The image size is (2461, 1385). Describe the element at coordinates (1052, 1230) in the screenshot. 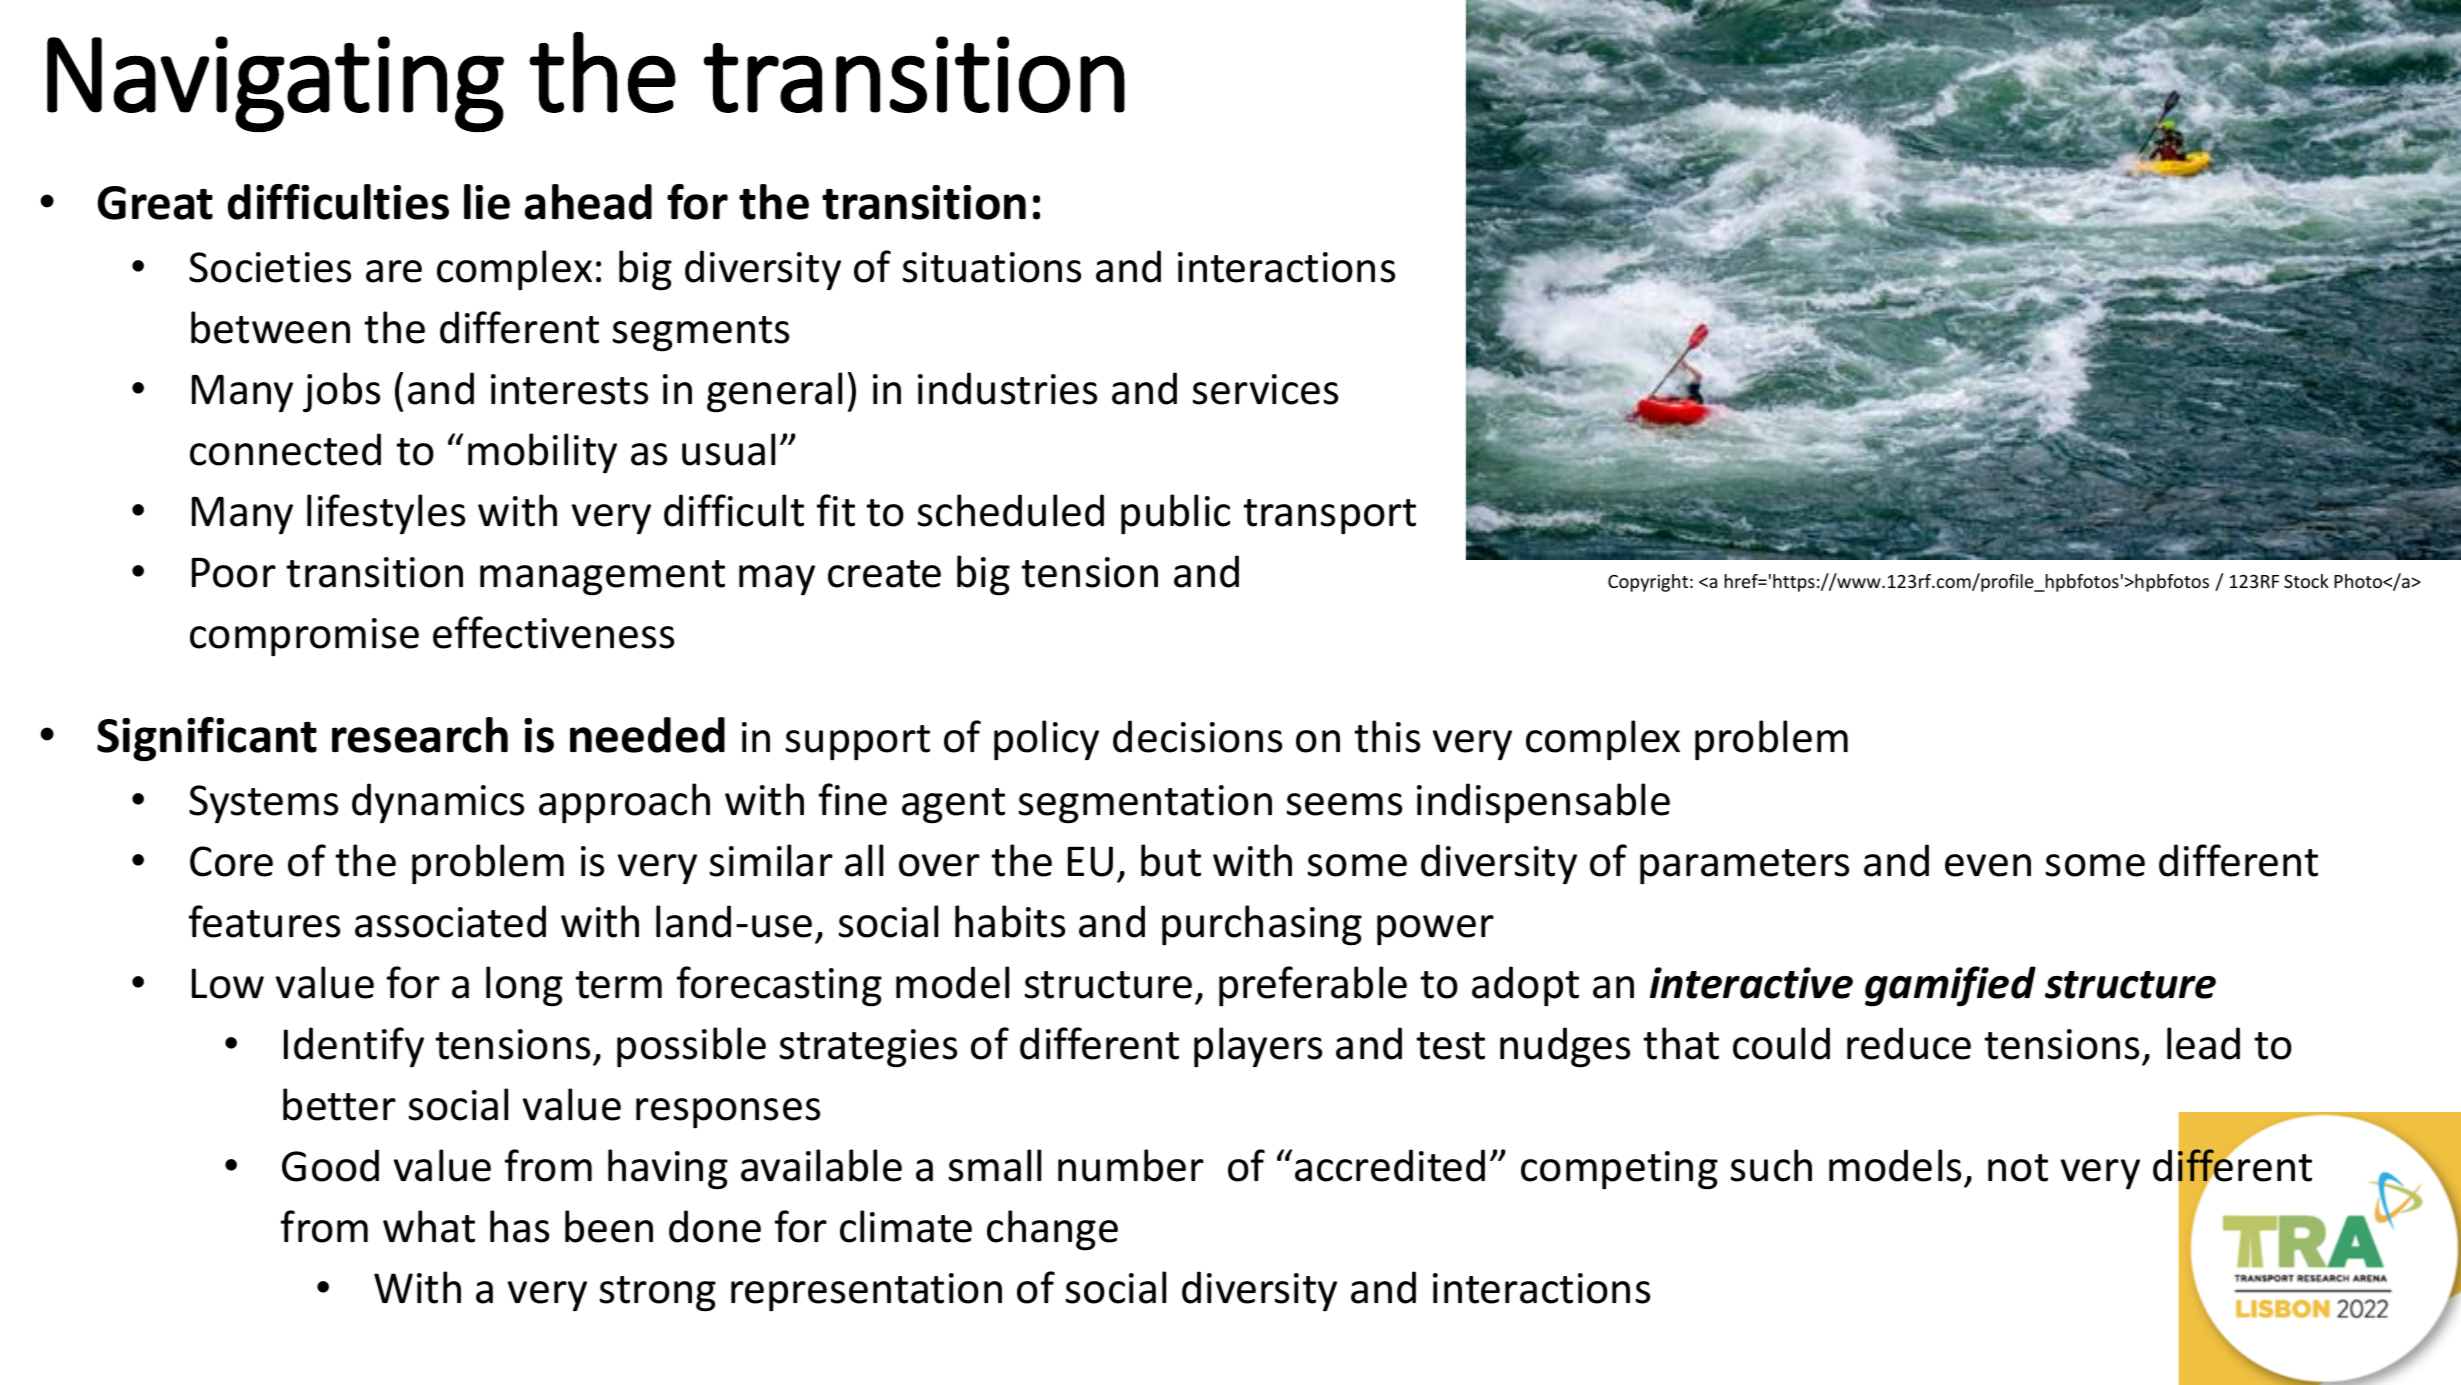

I see `change` at that location.
